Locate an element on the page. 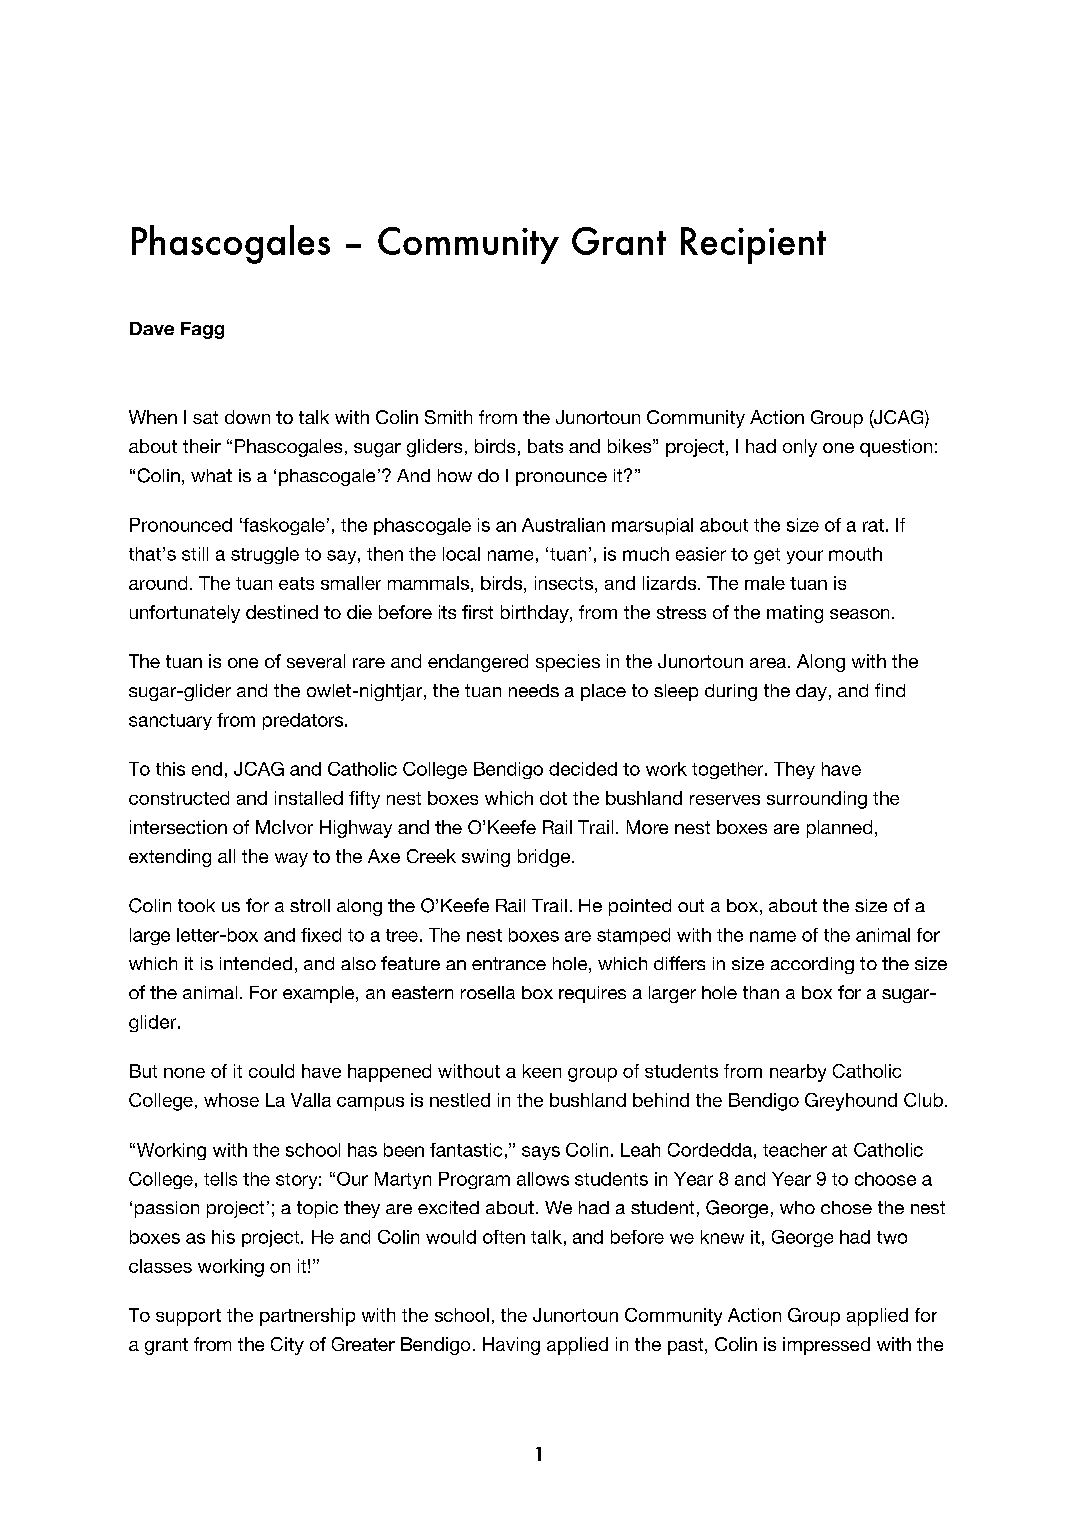 The width and height of the document is (1079, 1527). Australian is located at coordinates (563, 525).
